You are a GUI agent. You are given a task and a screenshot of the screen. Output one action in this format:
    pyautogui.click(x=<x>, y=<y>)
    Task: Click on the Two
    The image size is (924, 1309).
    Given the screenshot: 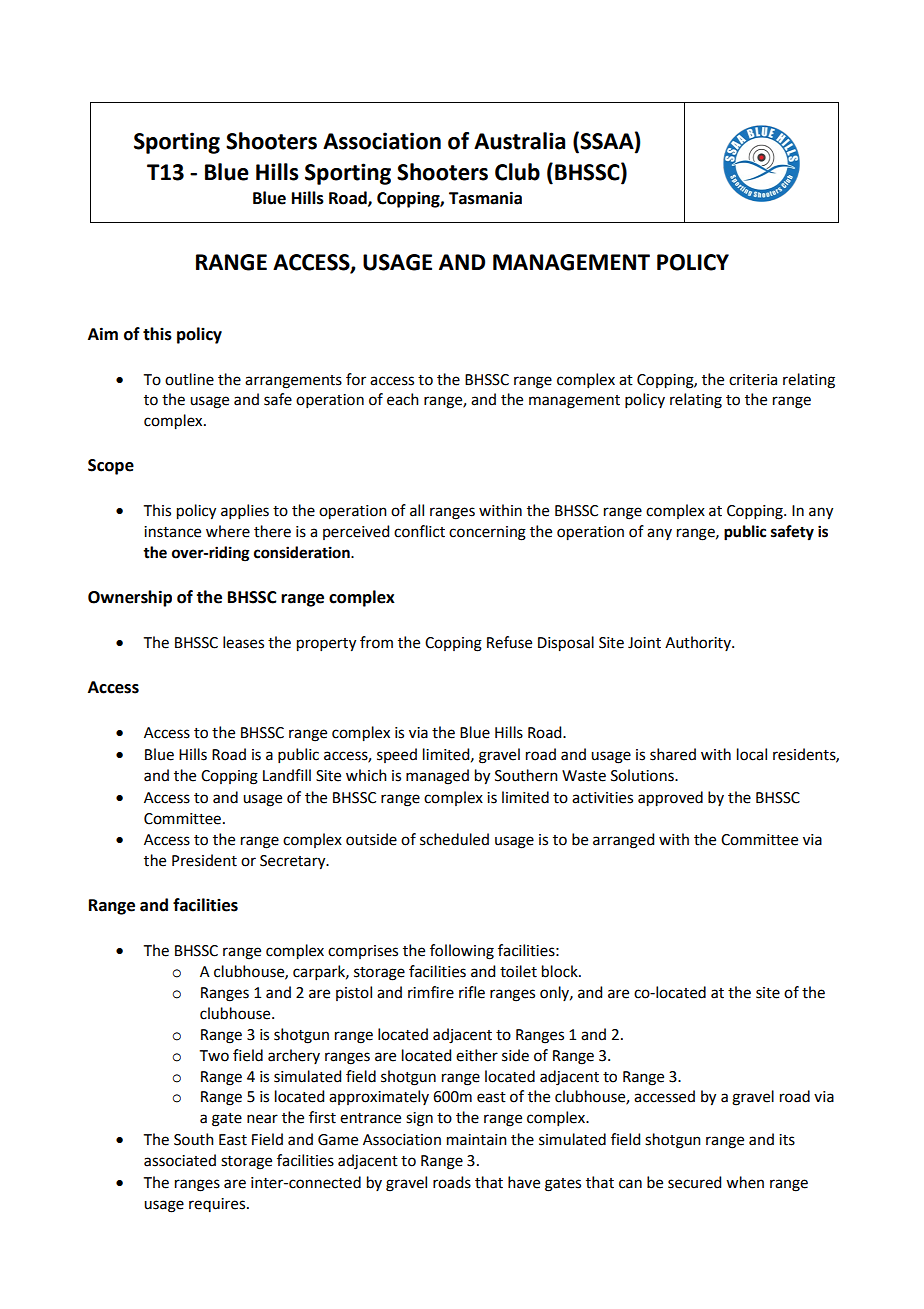 What is the action you would take?
    pyautogui.click(x=214, y=1056)
